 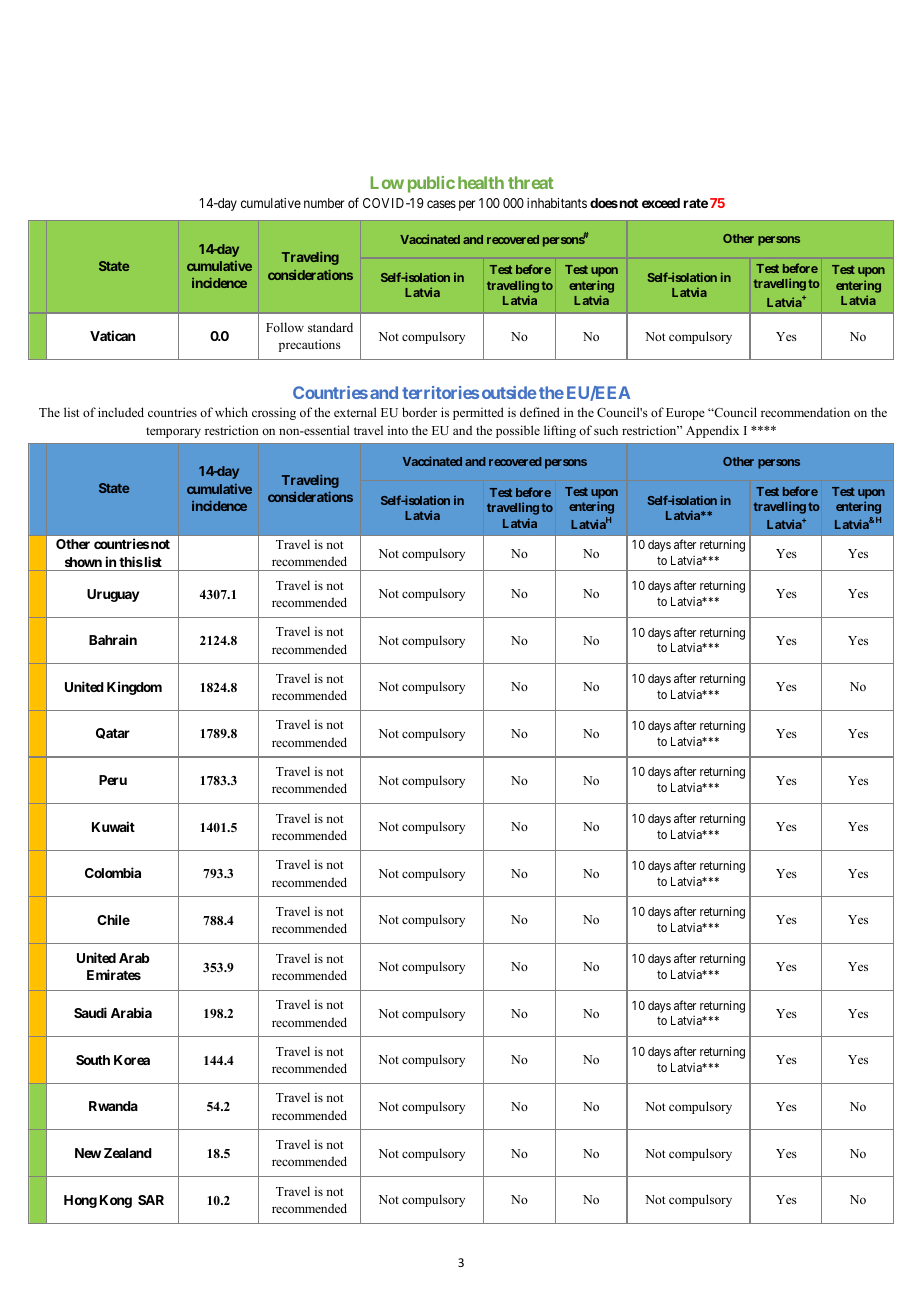 What do you see at coordinates (116, 1201) in the document?
I see `Kong` at bounding box center [116, 1201].
